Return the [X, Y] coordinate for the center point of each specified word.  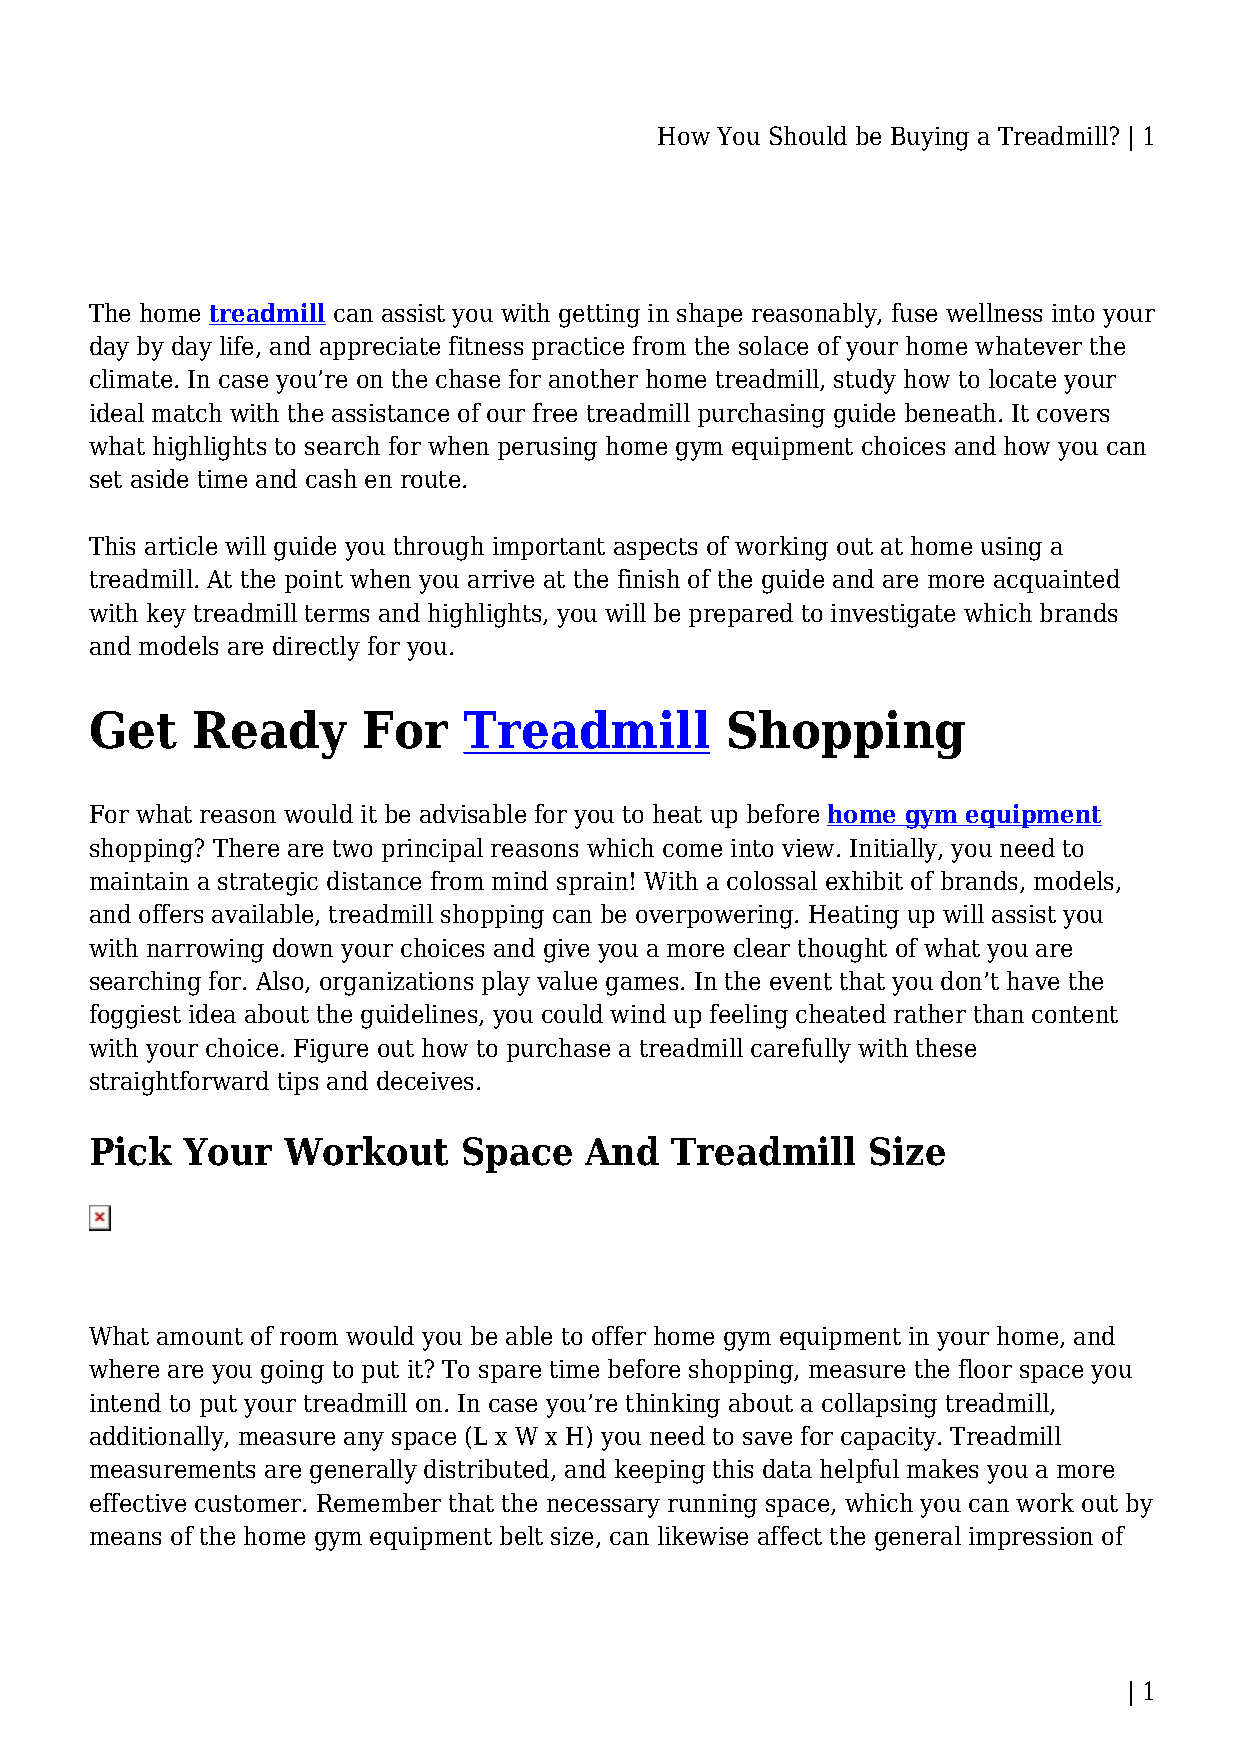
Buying [930, 139]
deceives [425, 1080]
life [238, 347]
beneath [950, 412]
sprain [592, 883]
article [181, 545]
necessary [603, 1508]
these [946, 1047]
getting [599, 316]
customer [249, 1503]
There [246, 847]
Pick [131, 1151]
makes [942, 1468]
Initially [895, 850]
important [549, 548]
